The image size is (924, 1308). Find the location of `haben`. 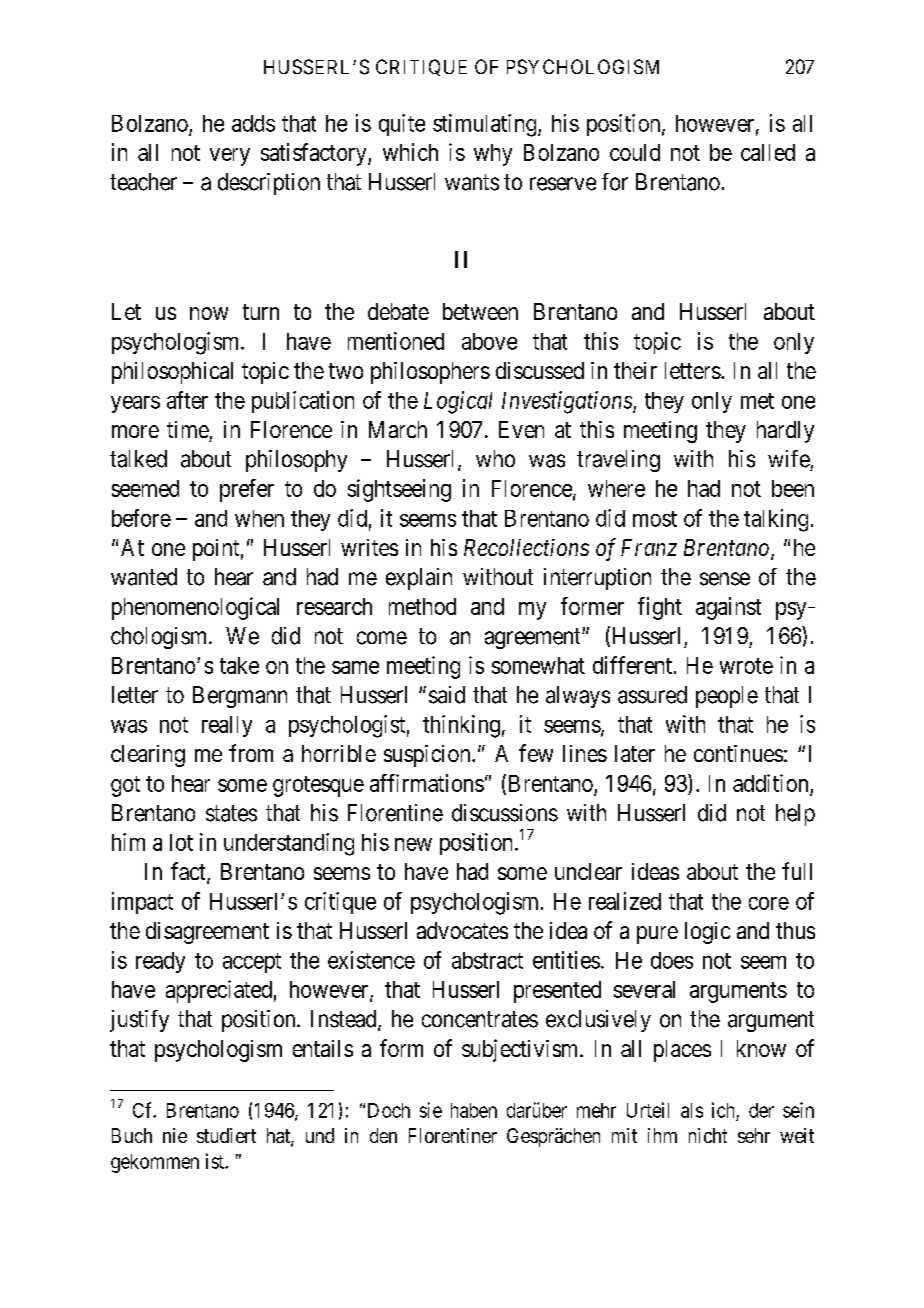

haben is located at coordinates (474, 1110).
